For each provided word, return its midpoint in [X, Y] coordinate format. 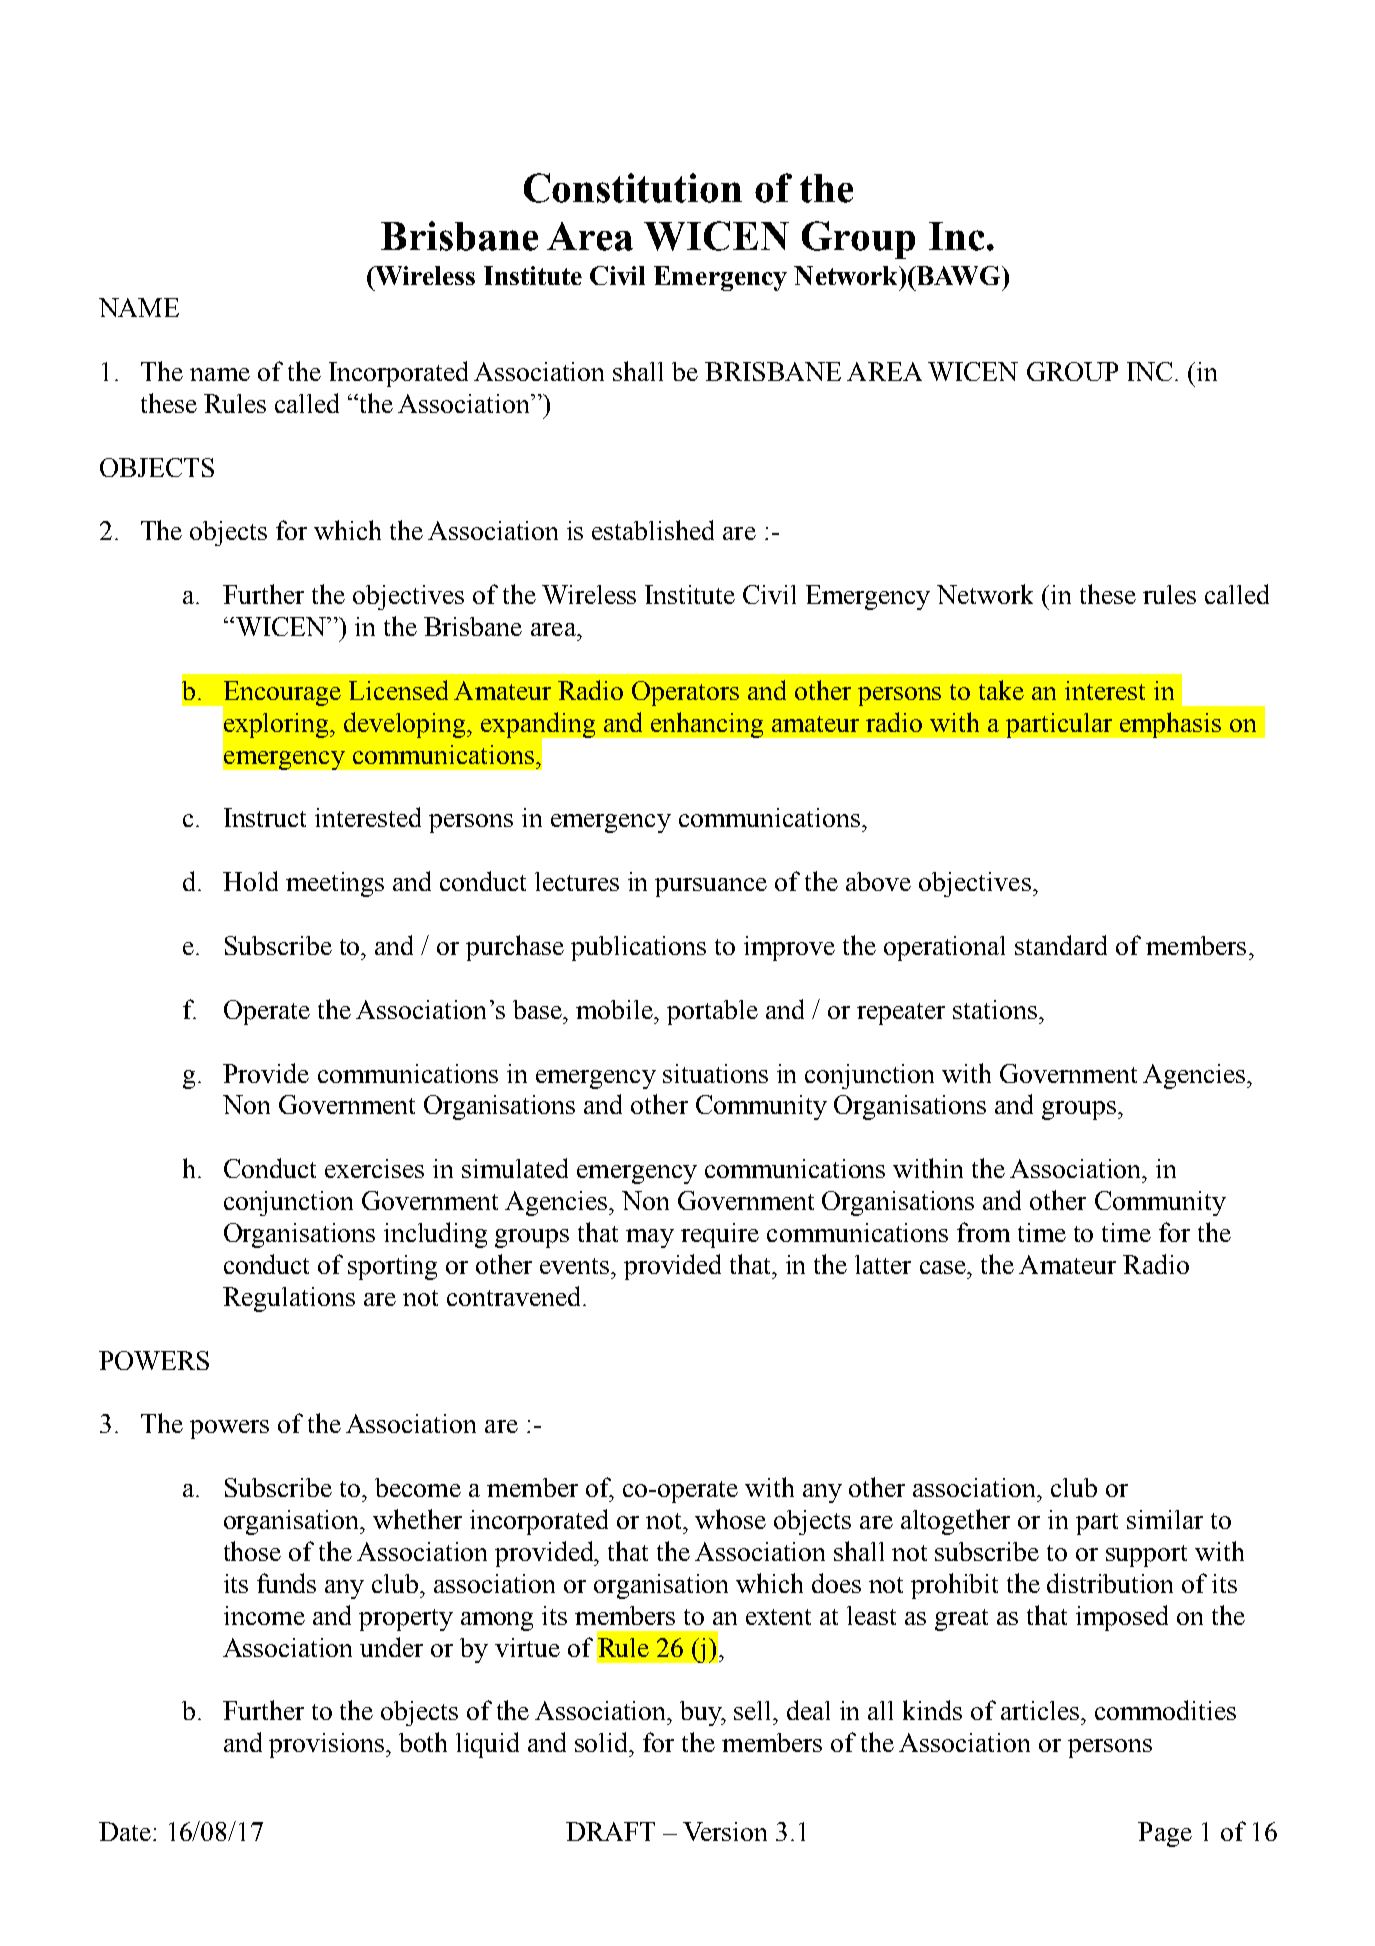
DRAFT [610, 1831]
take [1001, 690]
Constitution [633, 188]
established [653, 530]
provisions [328, 1745]
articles [1040, 1710]
